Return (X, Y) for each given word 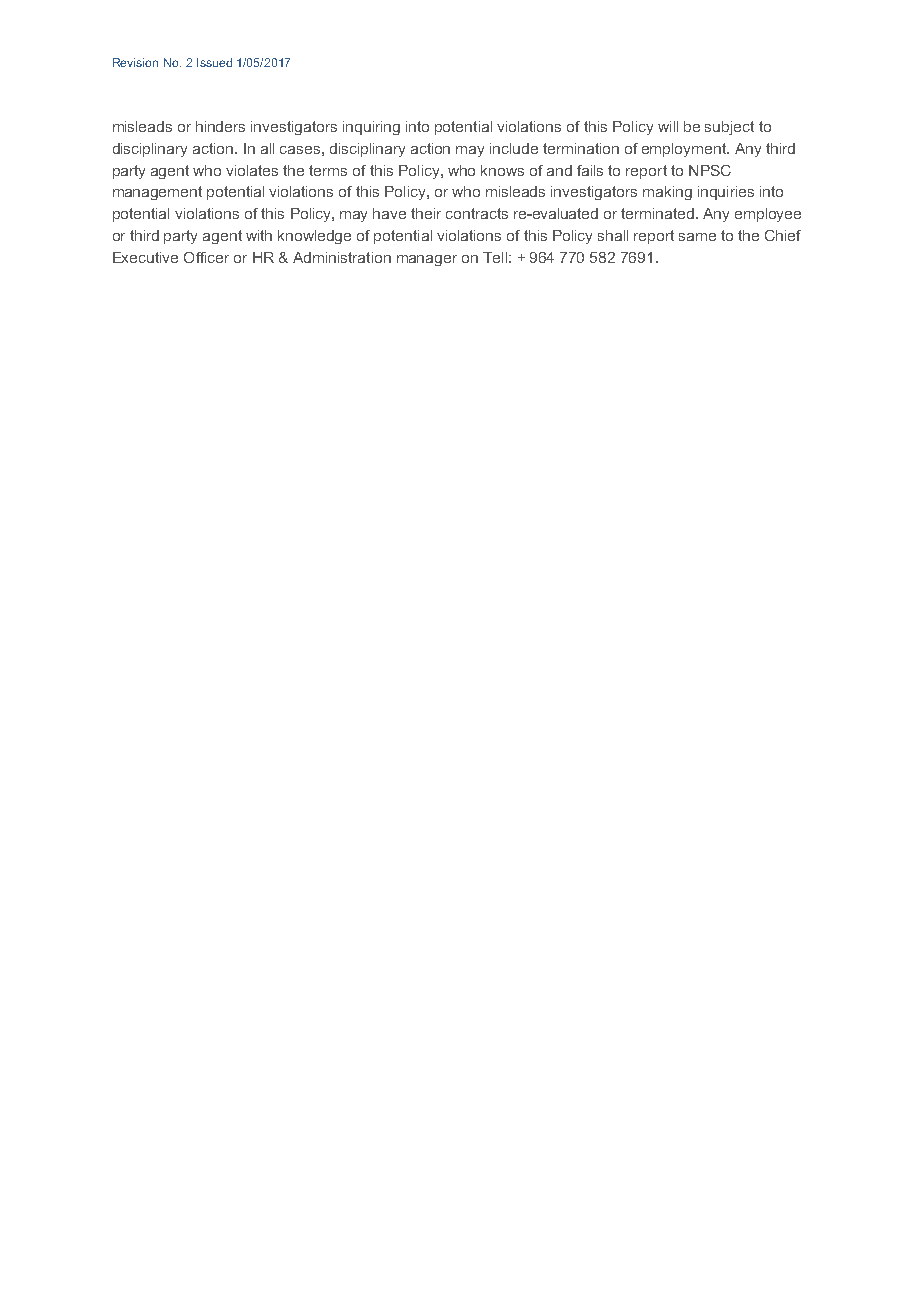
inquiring (371, 128)
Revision (135, 62)
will (668, 126)
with (259, 235)
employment (685, 150)
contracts (477, 213)
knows (502, 170)
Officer (206, 257)
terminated (659, 213)
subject (729, 128)
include (514, 148)
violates (252, 170)
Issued (214, 62)
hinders (220, 126)
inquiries (726, 193)
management (157, 193)
